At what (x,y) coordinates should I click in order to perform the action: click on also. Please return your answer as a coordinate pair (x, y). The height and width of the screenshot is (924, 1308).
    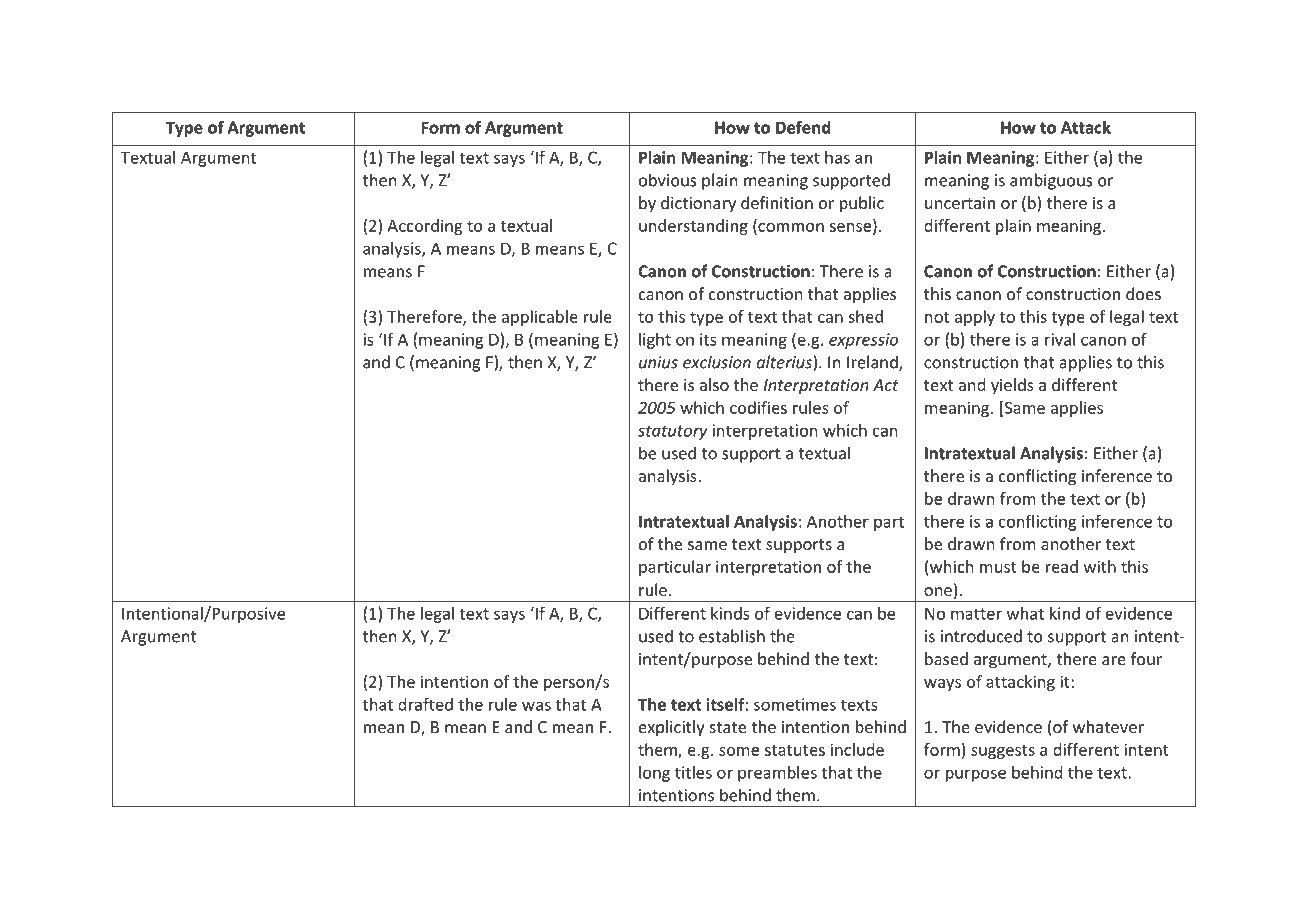
    Looking at the image, I should click on (714, 384).
